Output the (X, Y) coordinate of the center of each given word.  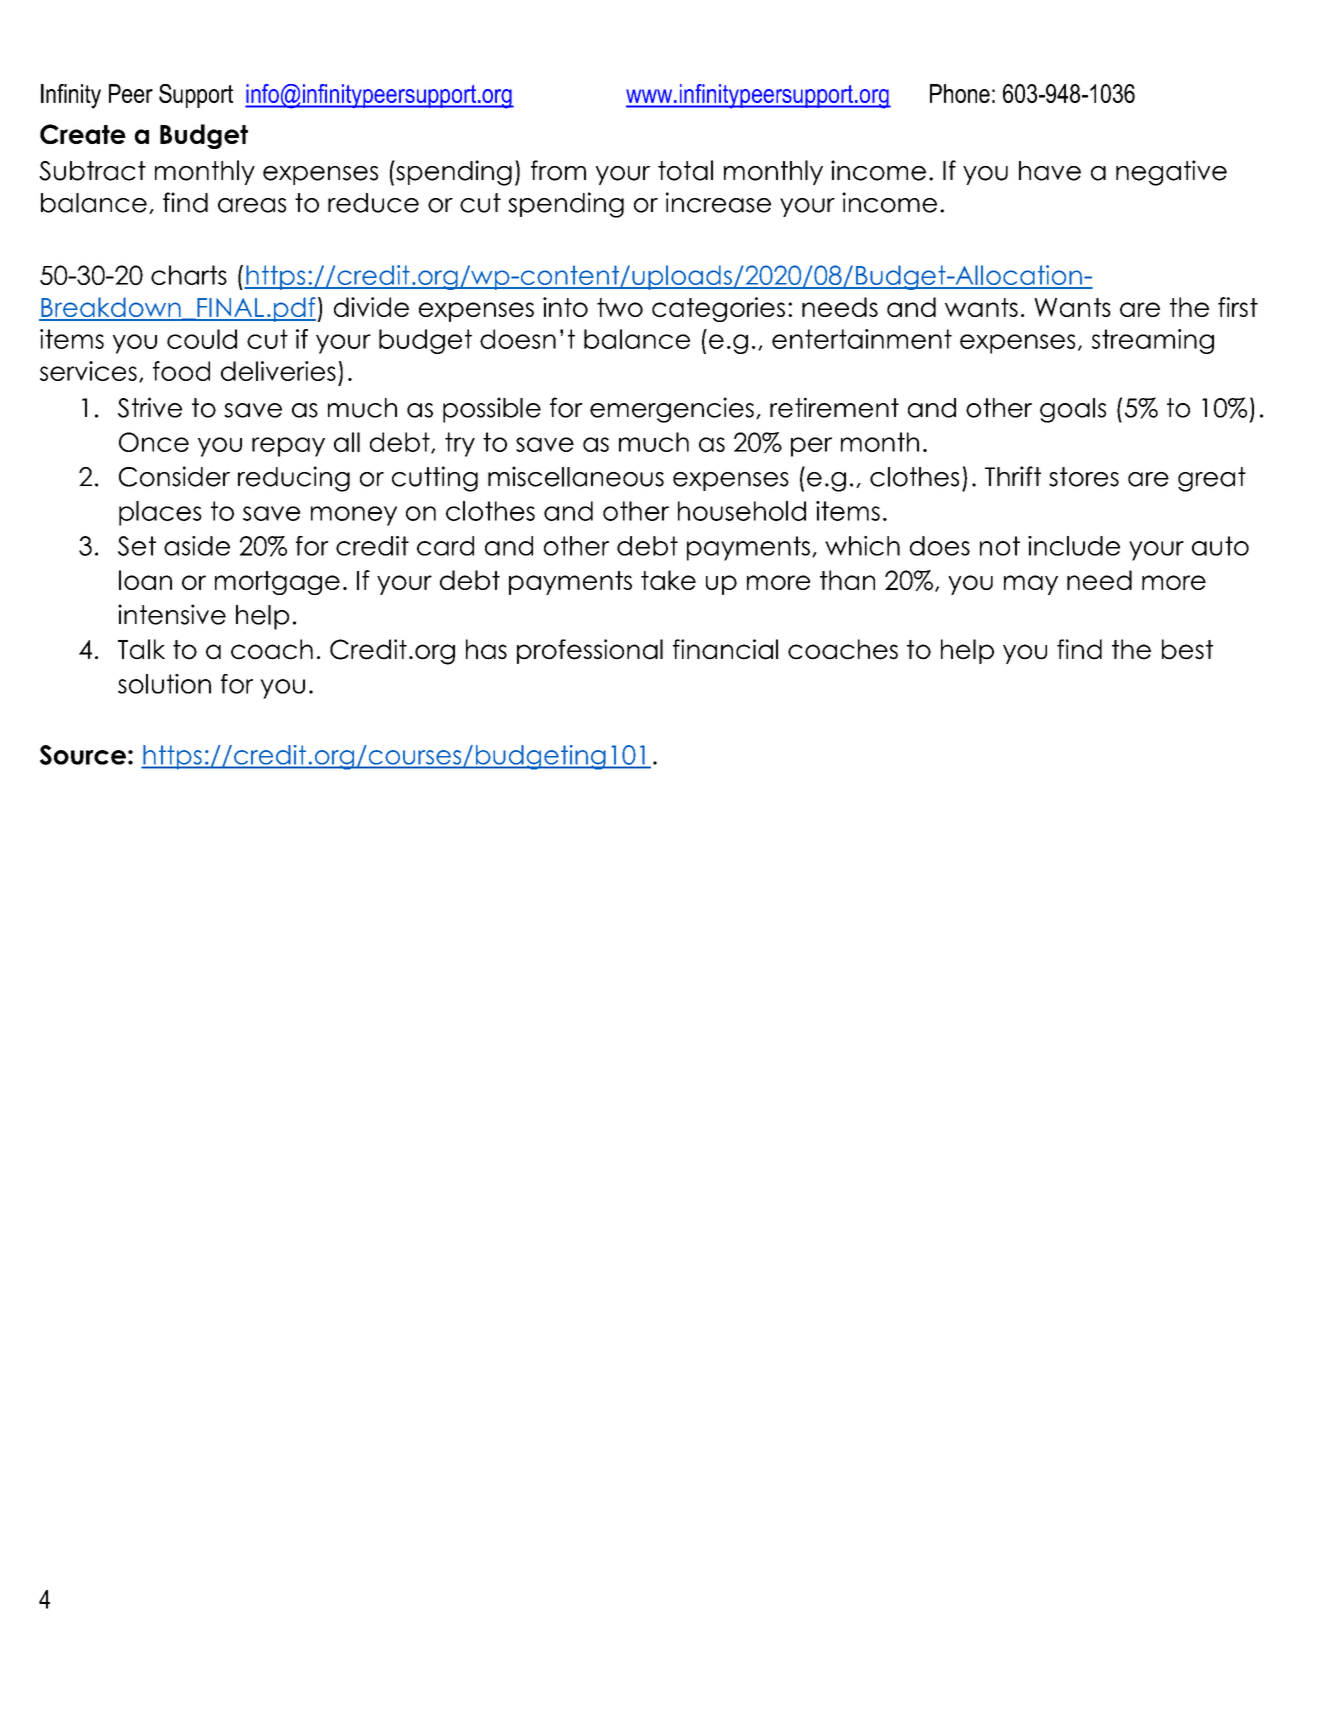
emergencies (672, 410)
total (685, 170)
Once (154, 442)
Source (83, 755)
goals (1073, 410)
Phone (960, 93)
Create (83, 134)
